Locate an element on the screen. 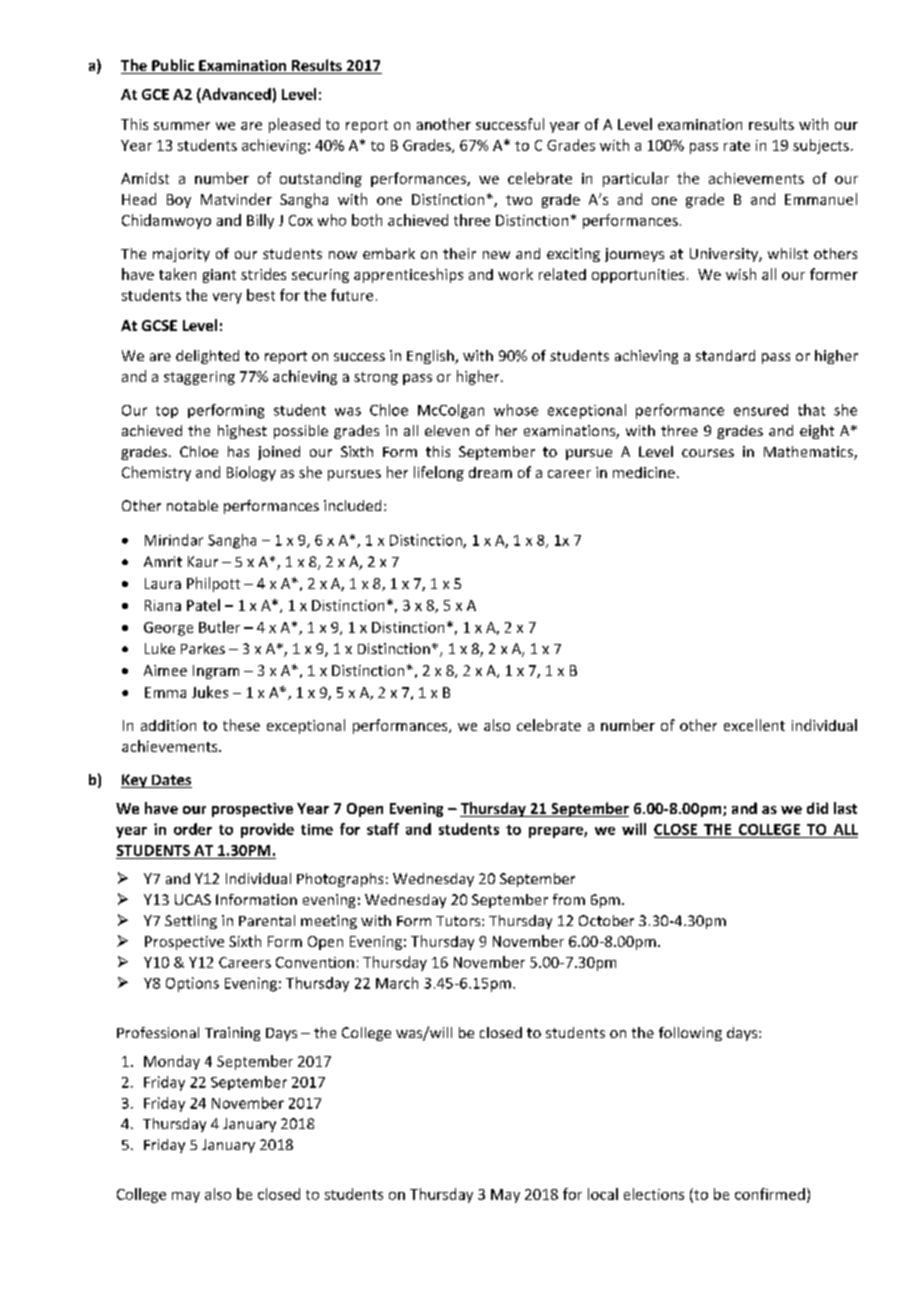  local is located at coordinates (603, 1194).
